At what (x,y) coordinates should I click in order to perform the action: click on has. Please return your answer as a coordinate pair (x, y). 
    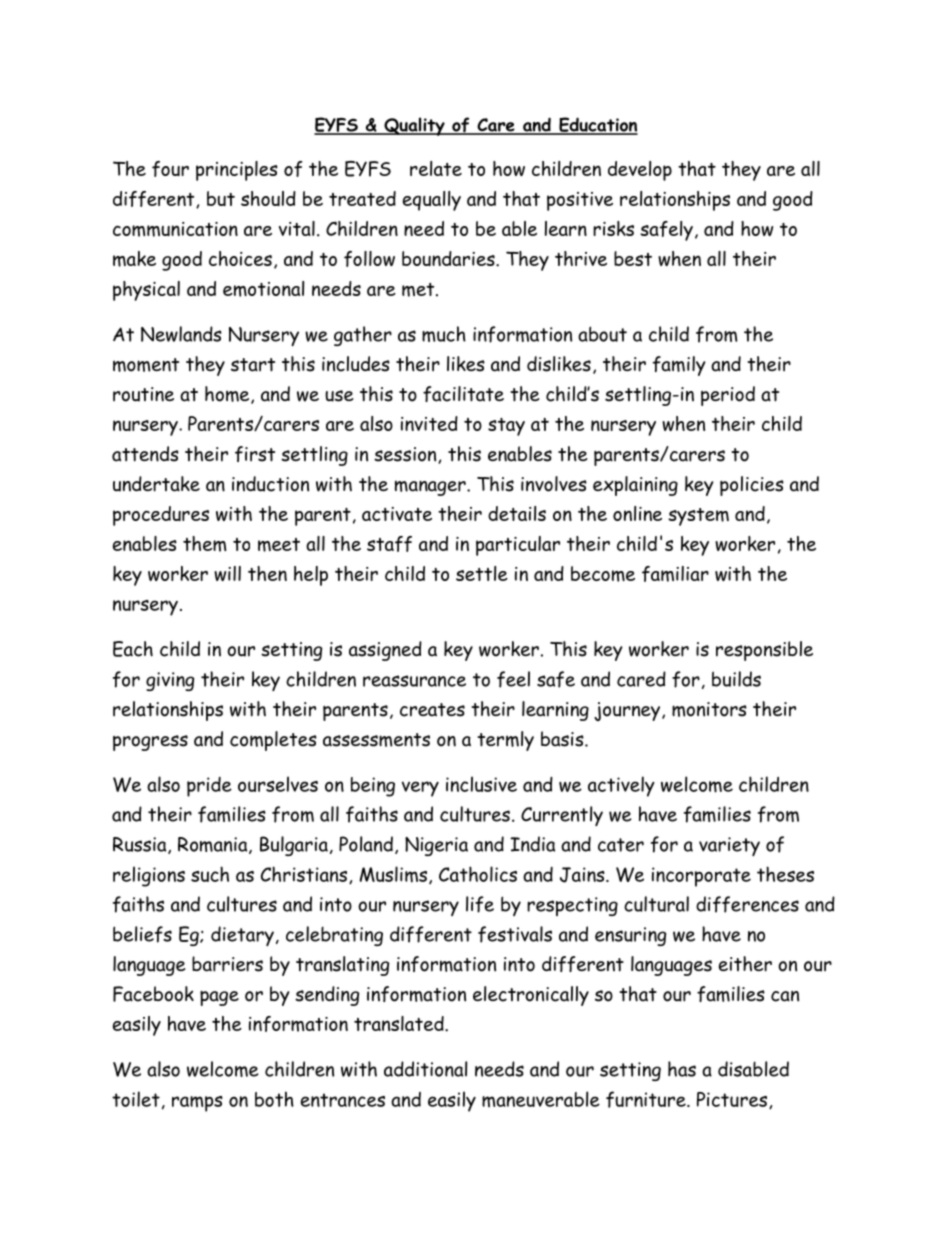
    Looking at the image, I should click on (682, 1069).
